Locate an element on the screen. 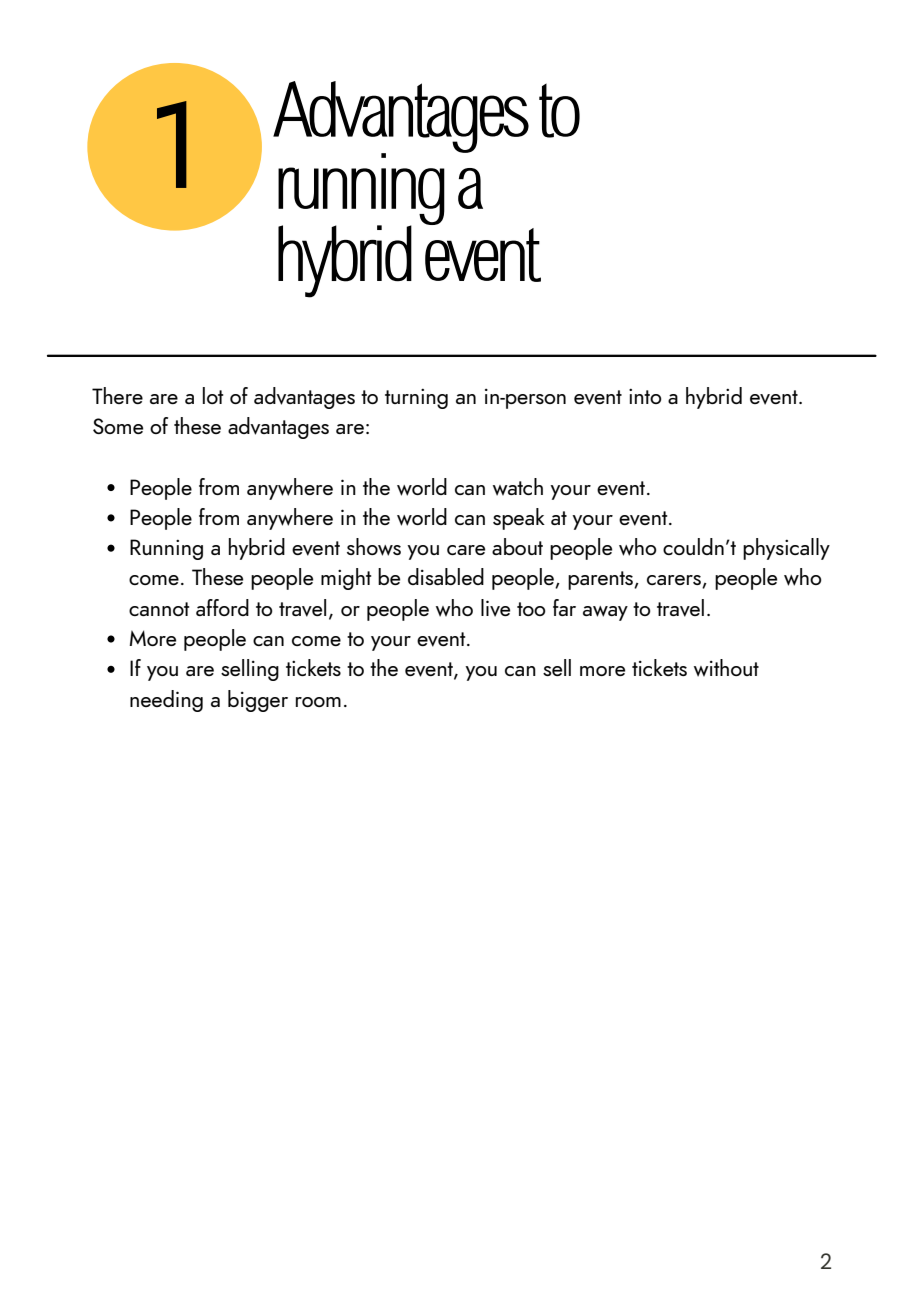 This screenshot has height=1309, width=924. about is located at coordinates (517, 546).
